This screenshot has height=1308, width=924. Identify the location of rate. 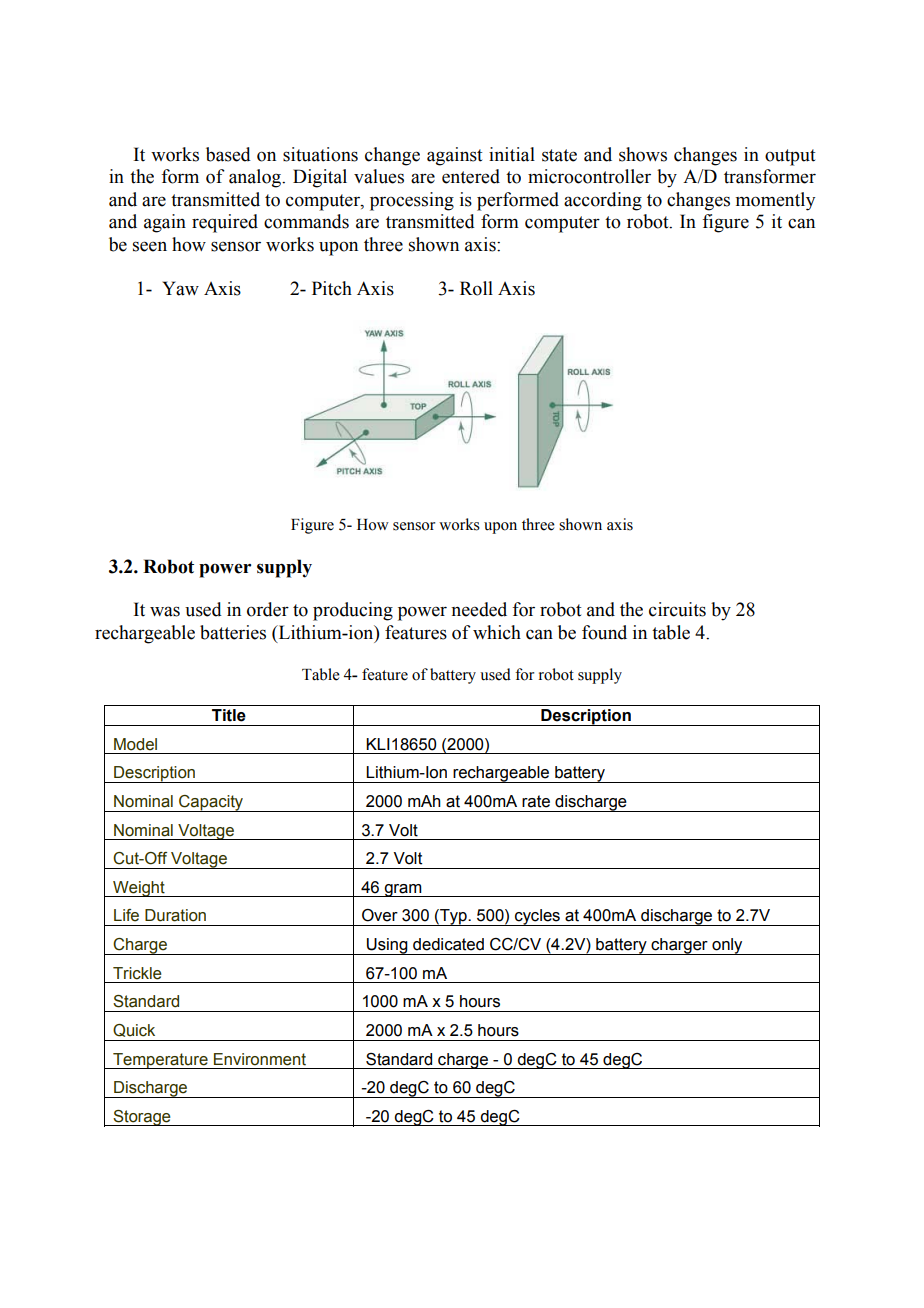
(536, 801).
